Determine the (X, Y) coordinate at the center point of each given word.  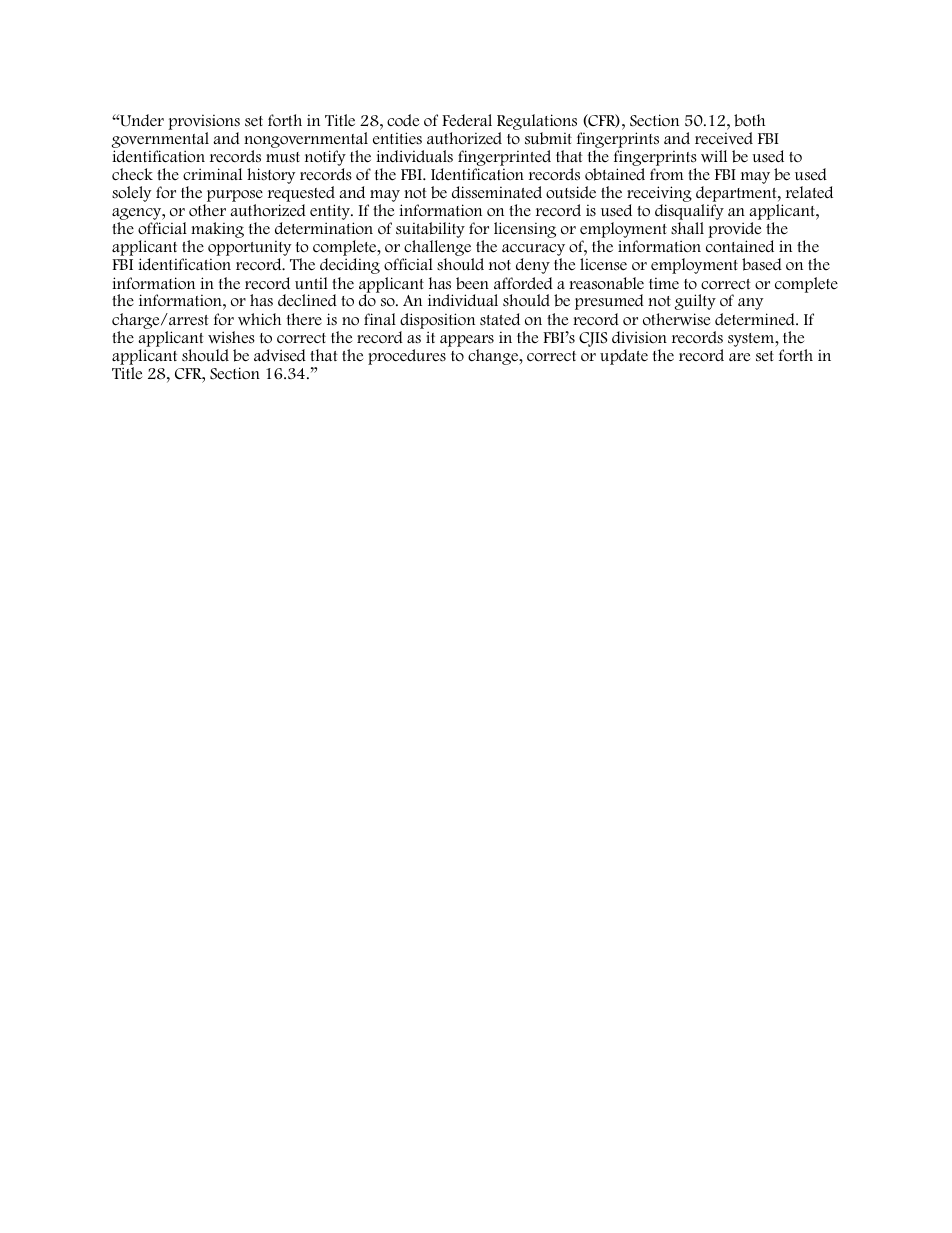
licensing (525, 230)
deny (533, 266)
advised (280, 355)
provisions (204, 122)
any (750, 304)
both (749, 120)
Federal (467, 120)
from (667, 174)
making (216, 231)
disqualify (689, 213)
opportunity (249, 249)
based (762, 264)
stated (500, 319)
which (259, 319)
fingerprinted (504, 159)
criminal (212, 174)
